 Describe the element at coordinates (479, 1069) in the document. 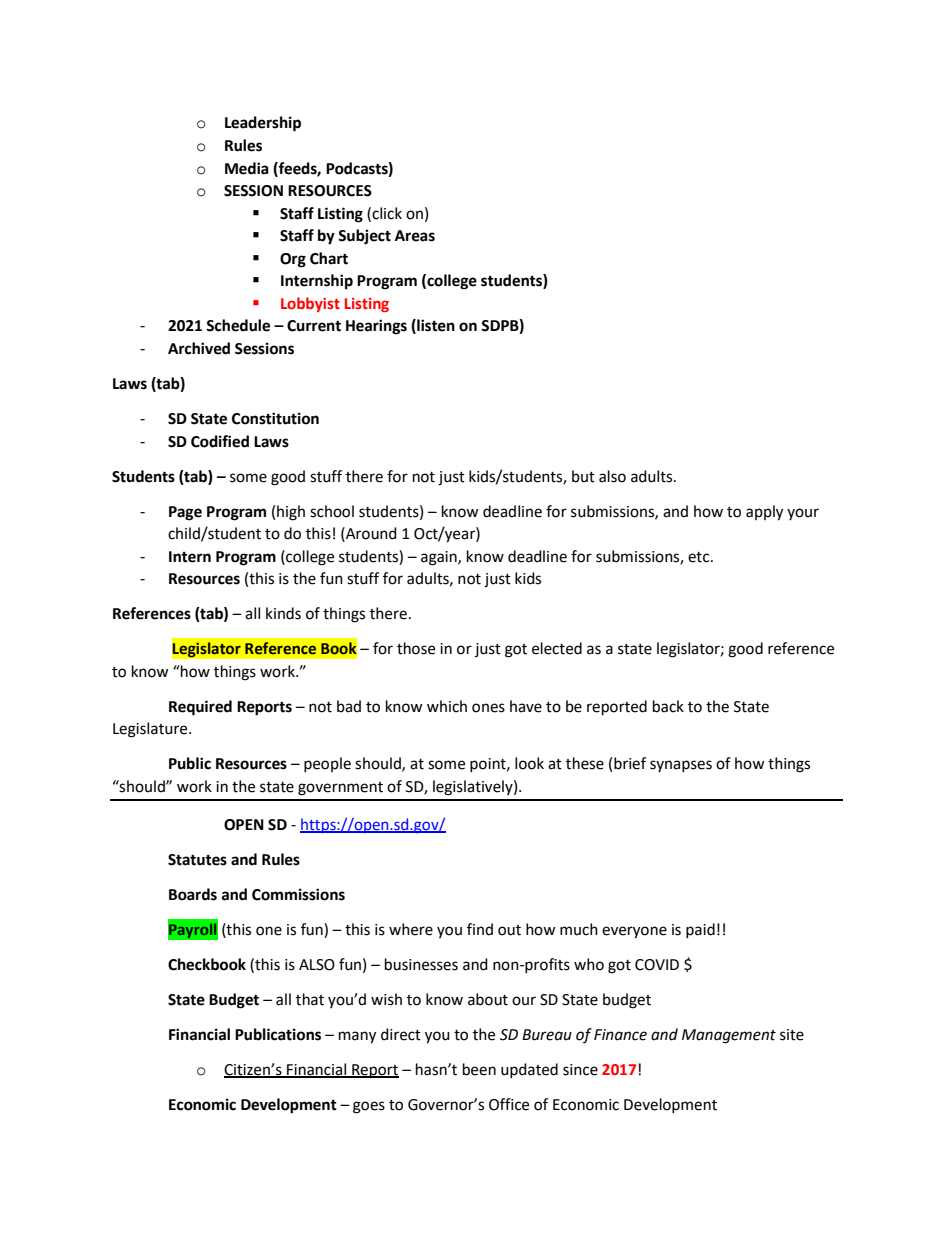

I see `been` at that location.
